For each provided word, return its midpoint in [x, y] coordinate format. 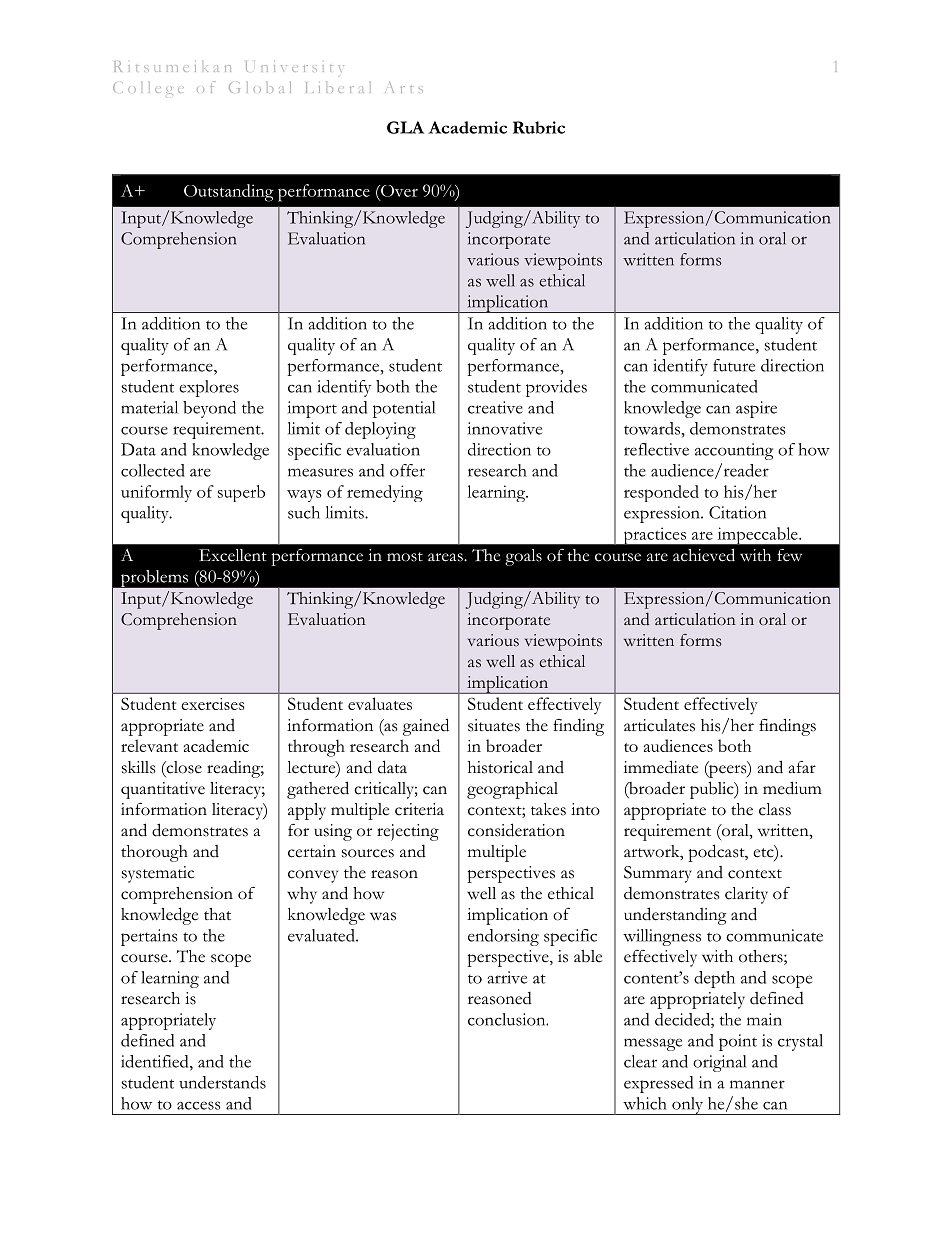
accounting [734, 451]
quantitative [163, 790]
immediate [661, 767]
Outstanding [229, 193]
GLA [405, 127]
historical [500, 767]
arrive [507, 977]
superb [241, 493]
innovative [505, 428]
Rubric [539, 127]
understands [222, 1082]
